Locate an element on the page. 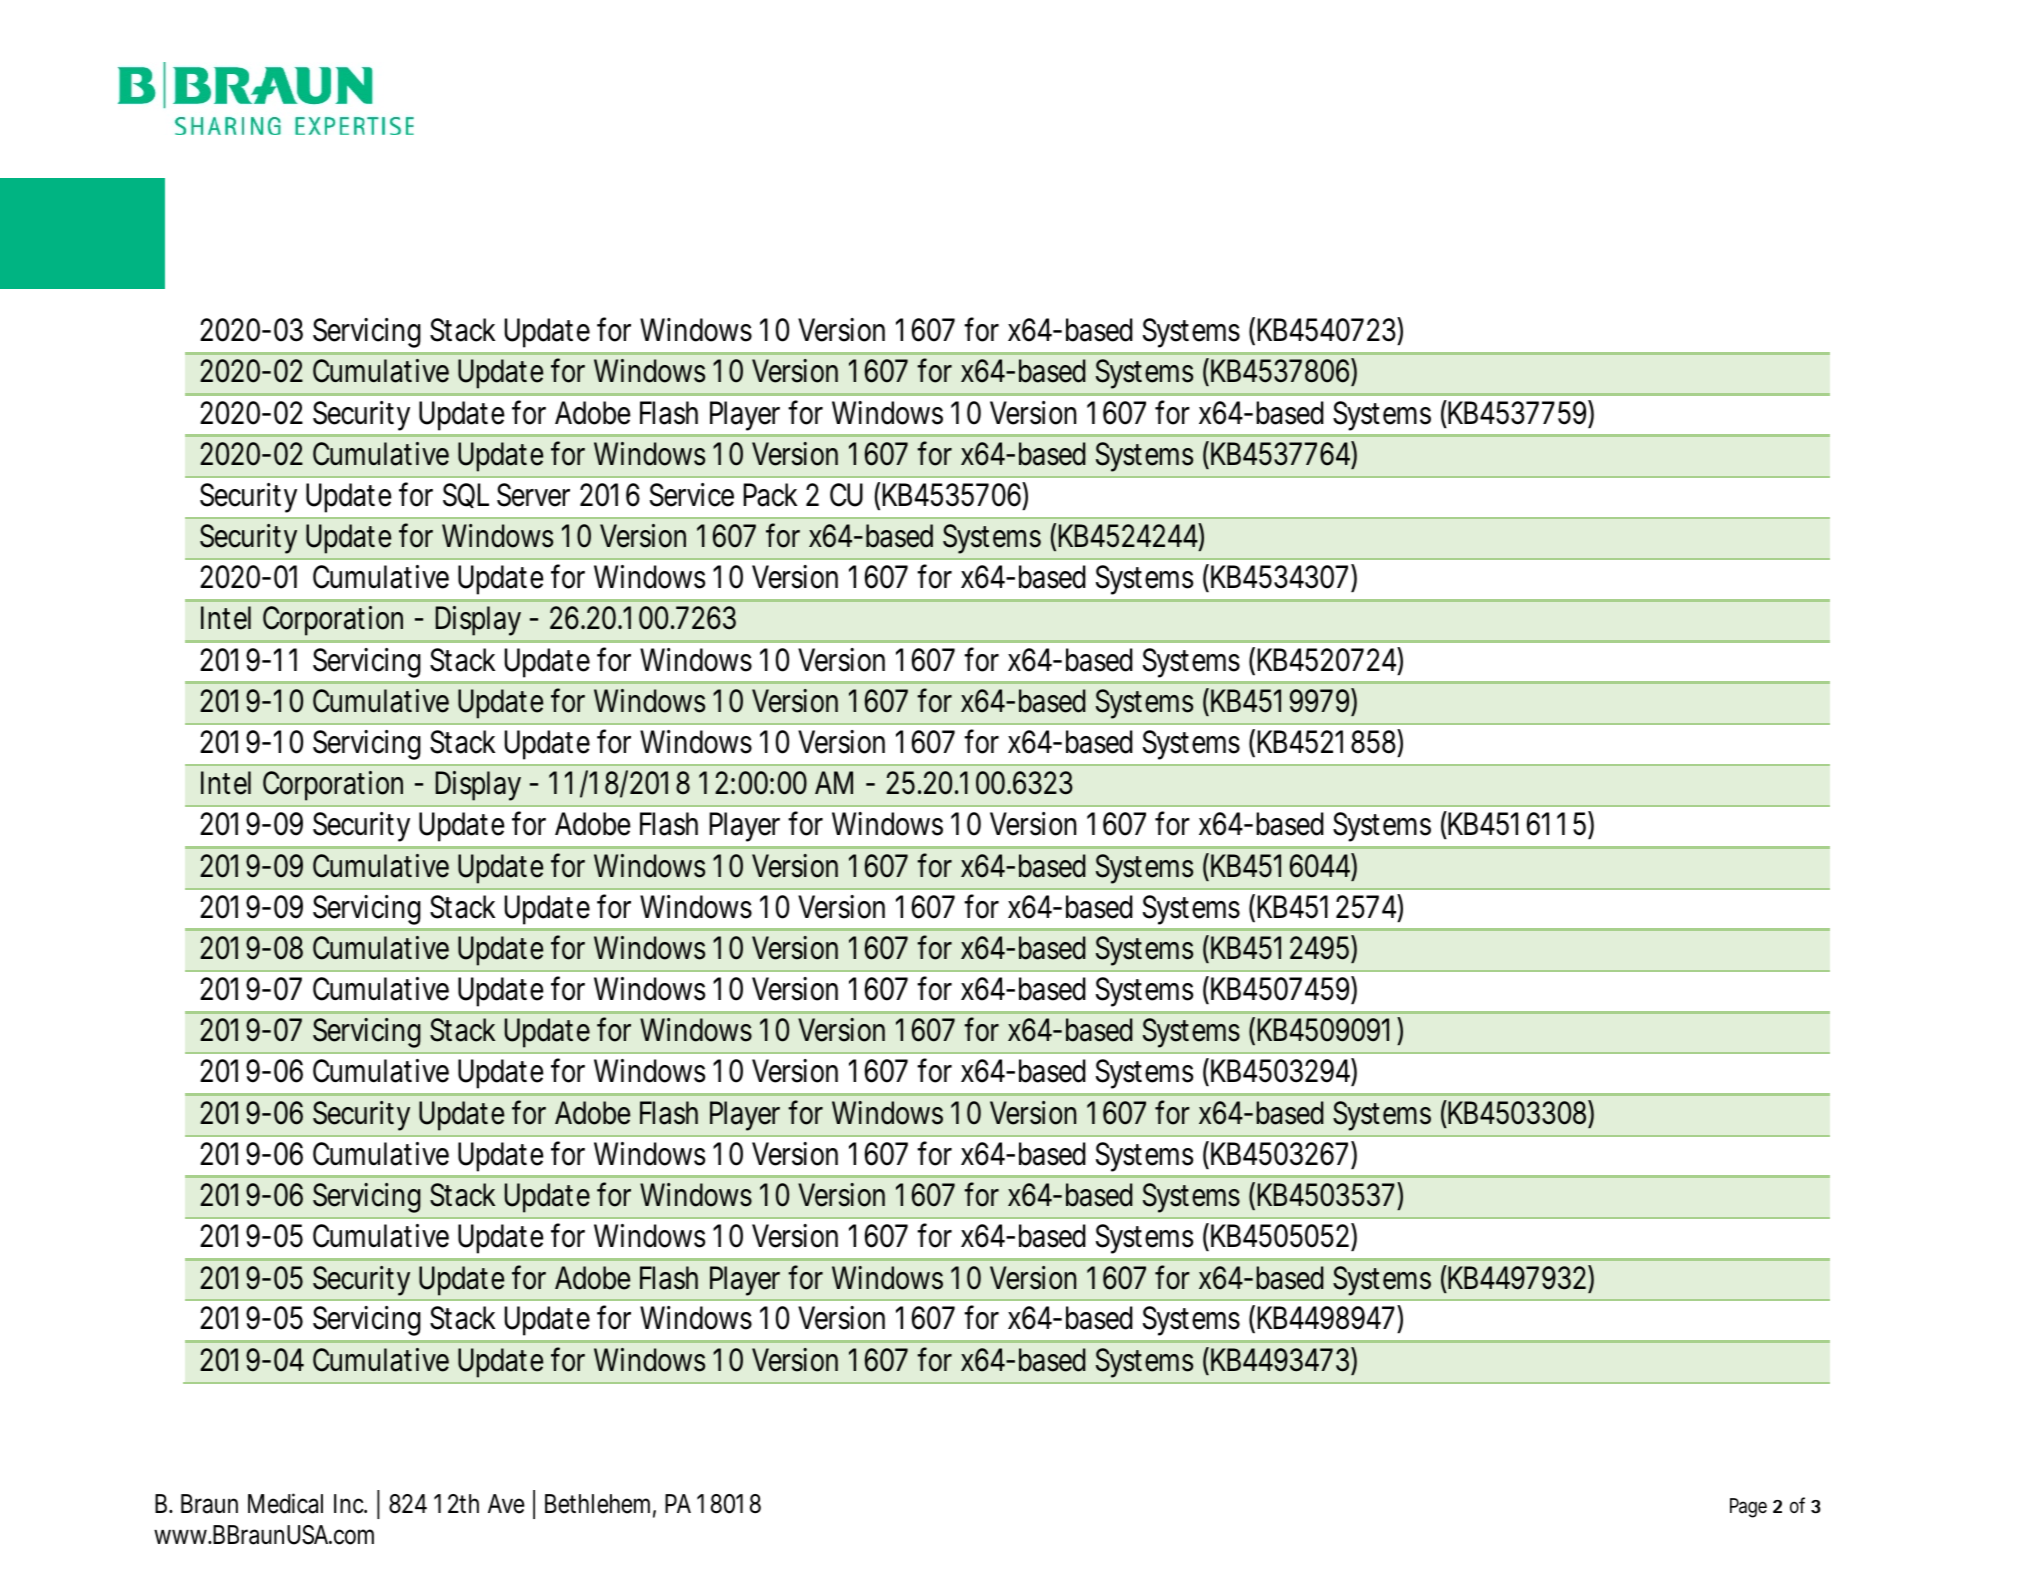  Pack is located at coordinates (770, 495).
